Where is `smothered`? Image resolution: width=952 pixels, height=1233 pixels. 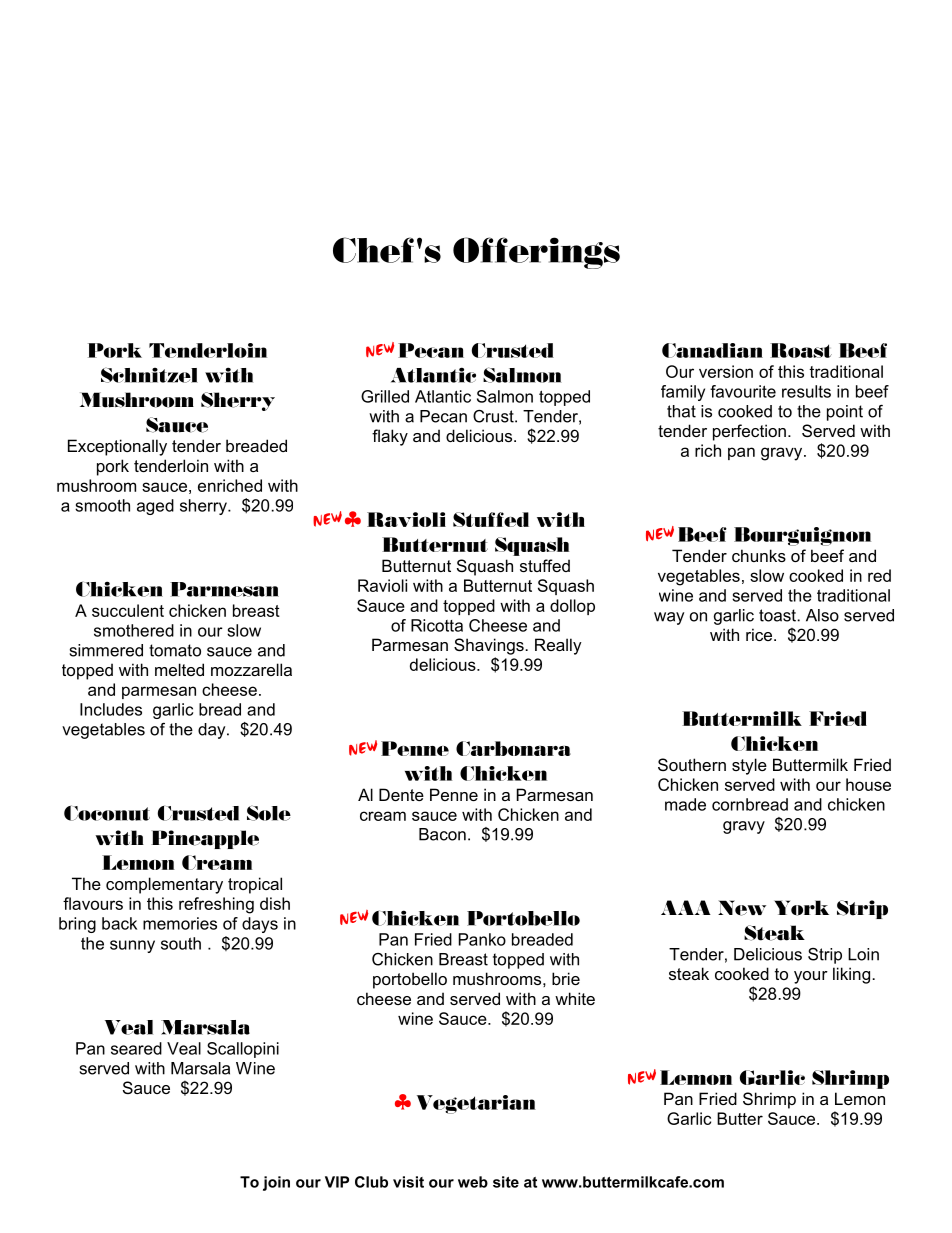 smothered is located at coordinates (134, 630).
